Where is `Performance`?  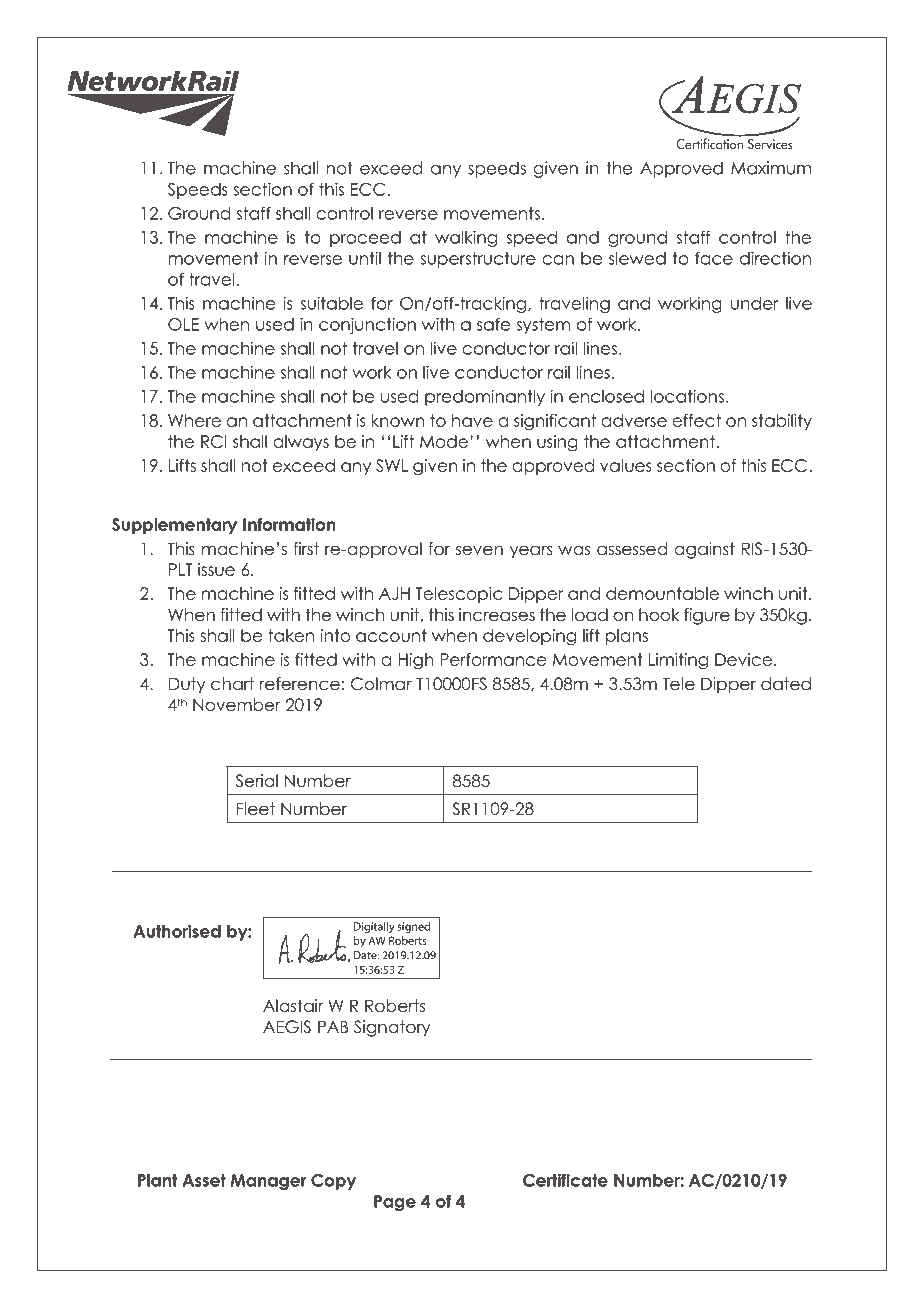
Performance is located at coordinates (493, 659).
